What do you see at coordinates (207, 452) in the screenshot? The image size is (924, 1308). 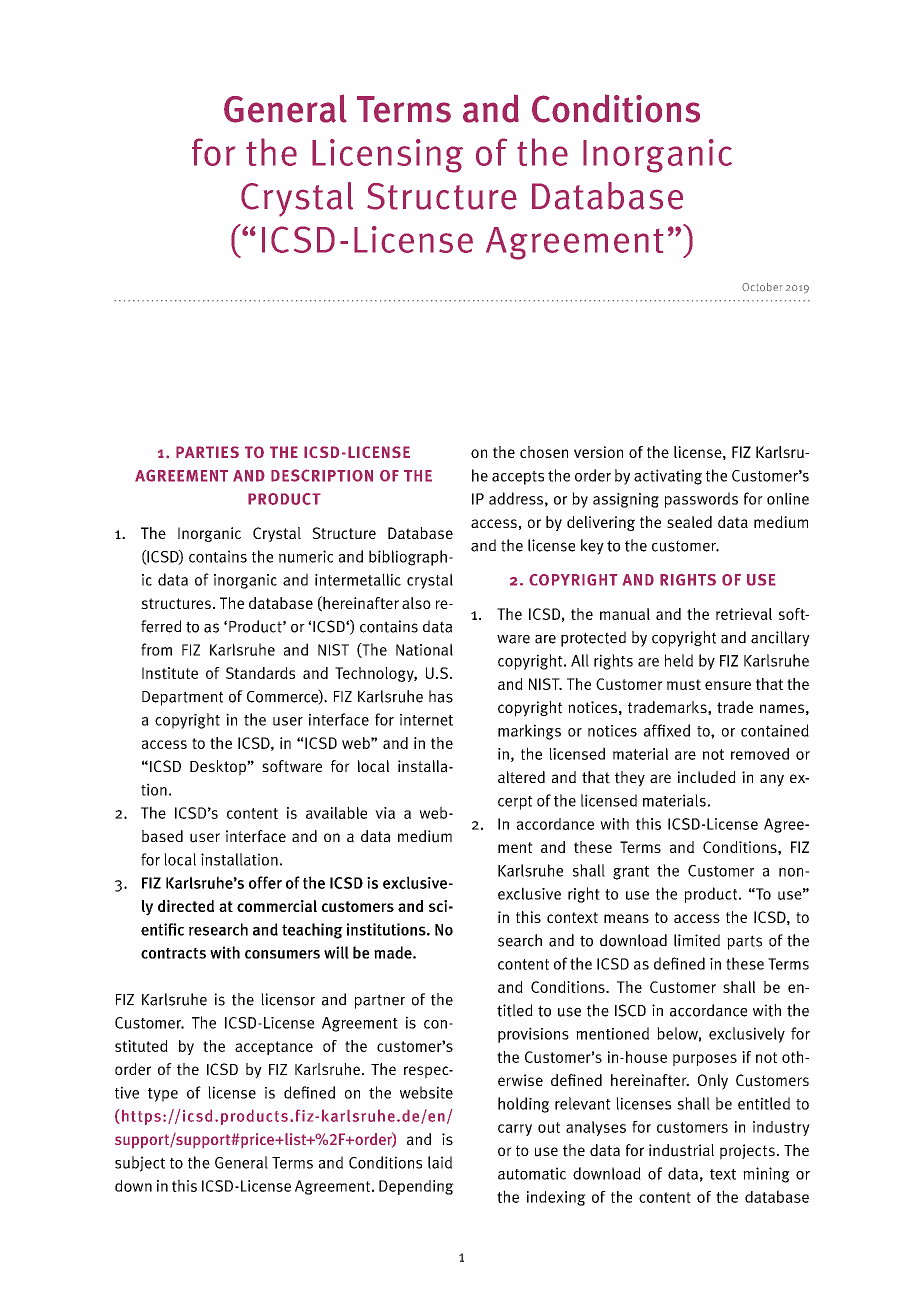 I see `PARTIES` at bounding box center [207, 452].
